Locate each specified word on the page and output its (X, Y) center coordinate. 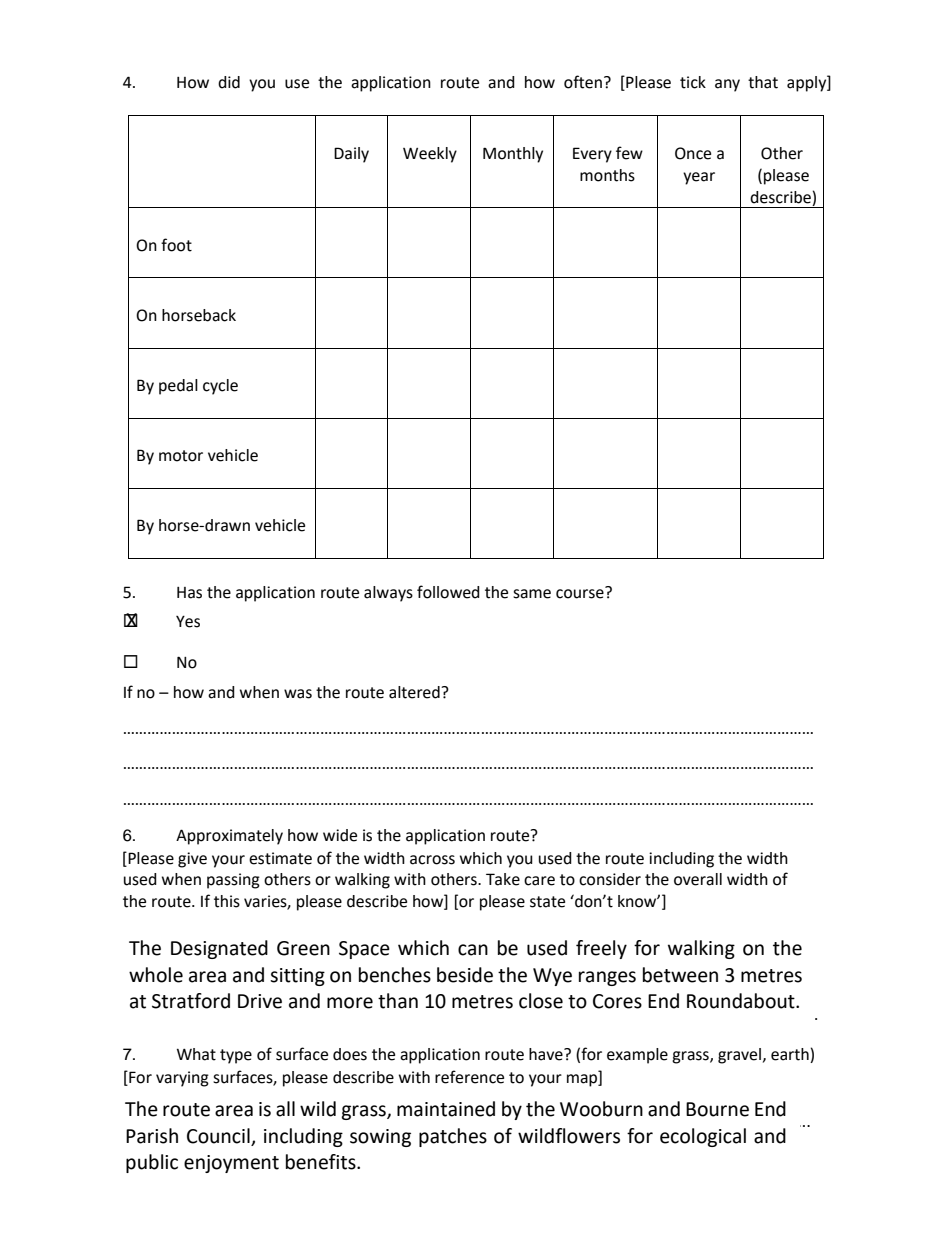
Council (218, 1136)
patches (453, 1137)
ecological (703, 1137)
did (229, 82)
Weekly (430, 155)
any (727, 85)
